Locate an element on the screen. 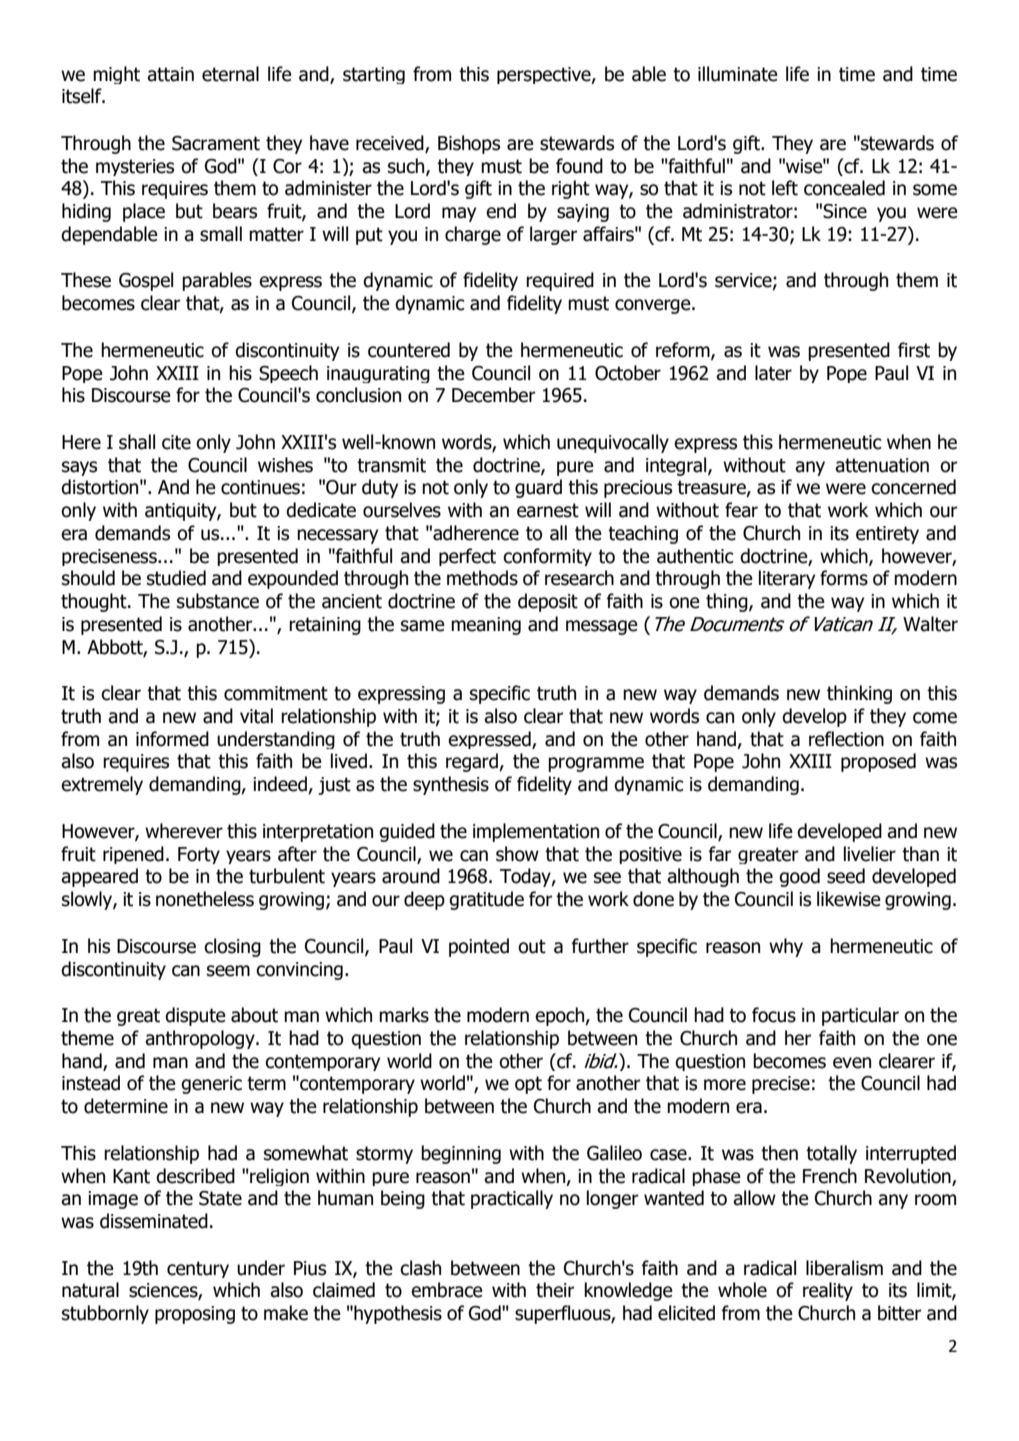  even is located at coordinates (852, 1063).
